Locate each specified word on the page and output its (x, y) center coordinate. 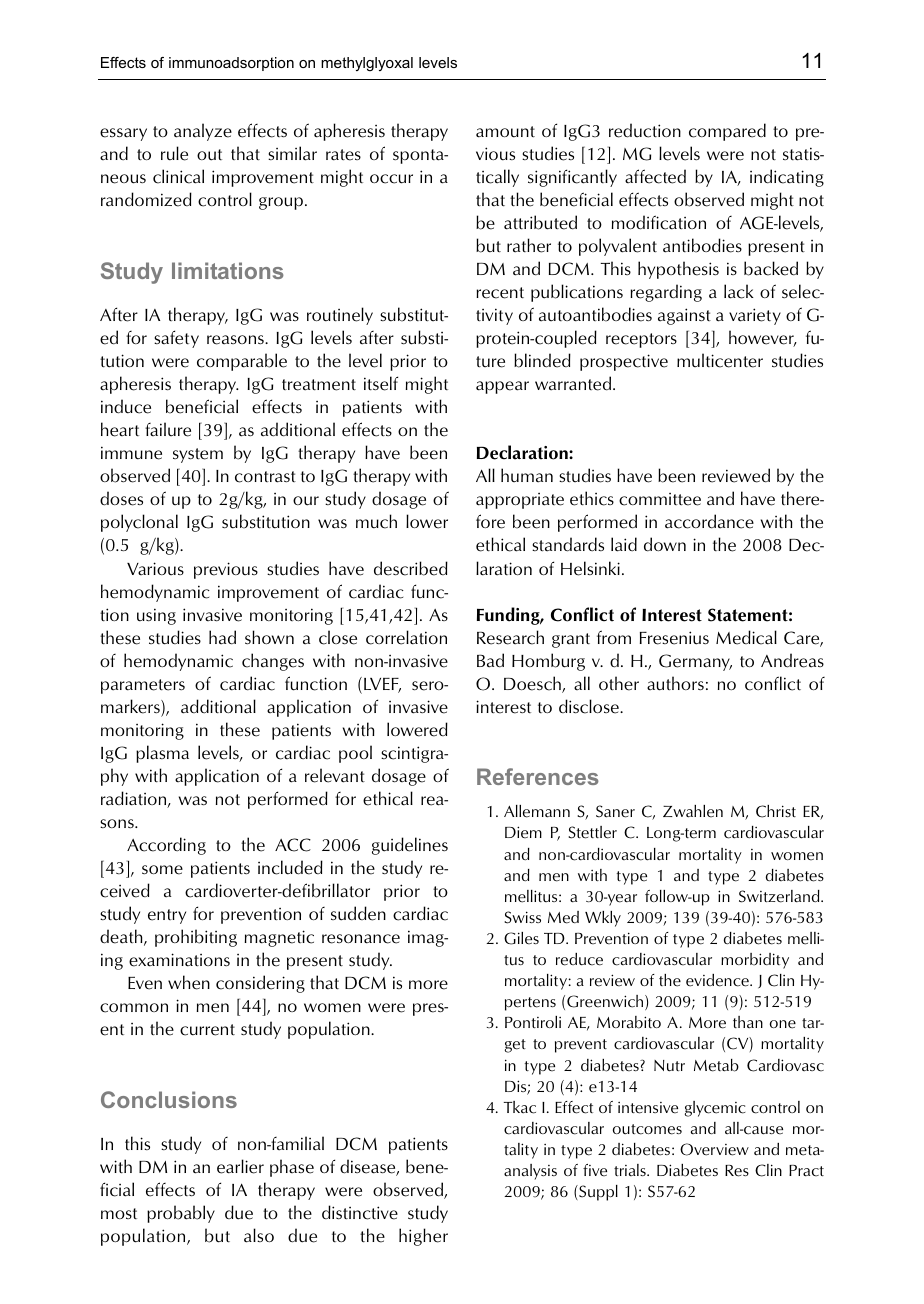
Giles (521, 938)
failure (168, 429)
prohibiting (196, 938)
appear (502, 387)
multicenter (720, 360)
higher (423, 1237)
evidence (718, 980)
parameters (143, 686)
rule (174, 153)
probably (181, 1214)
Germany (695, 662)
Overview (714, 1149)
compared (727, 132)
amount (505, 132)
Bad (490, 660)
